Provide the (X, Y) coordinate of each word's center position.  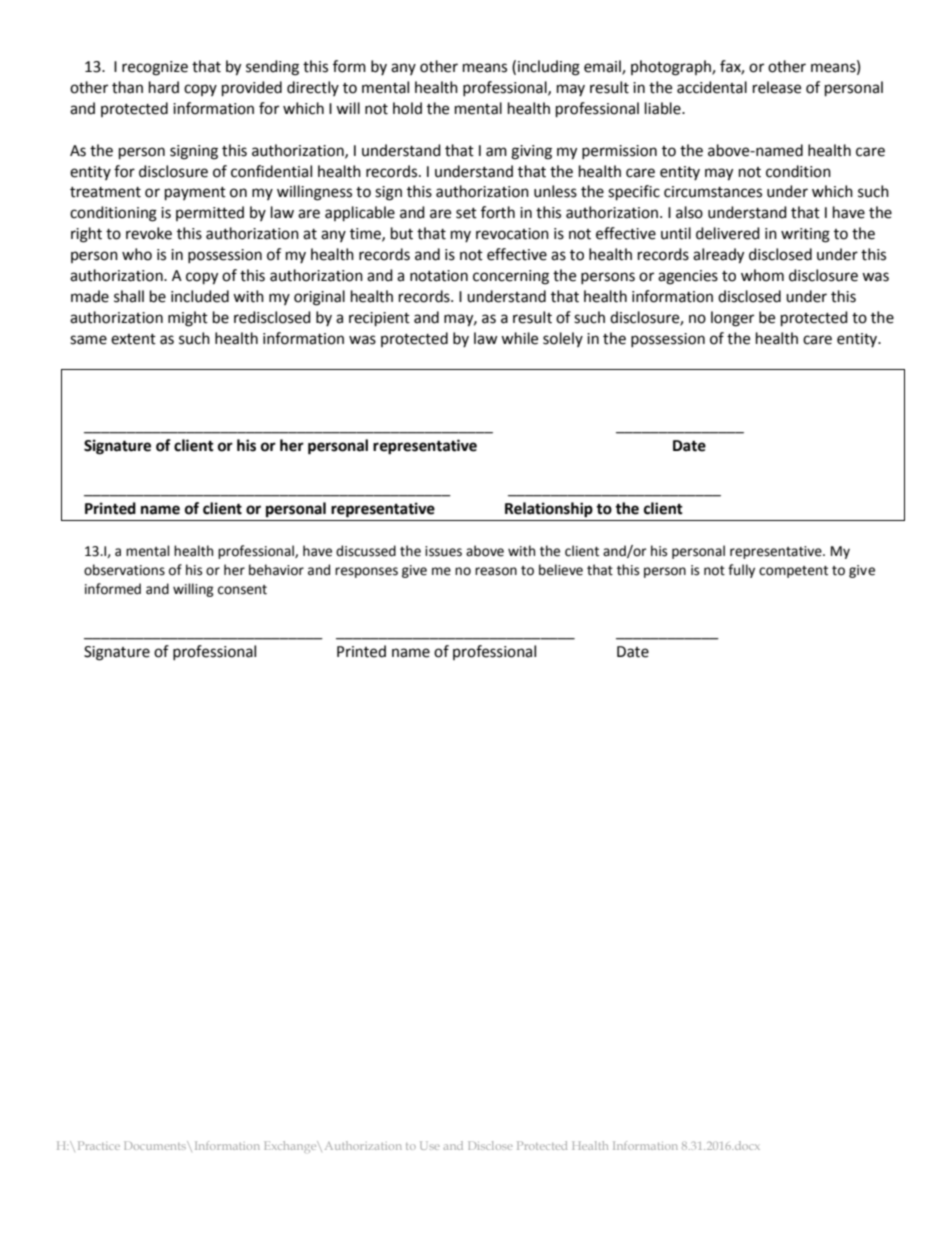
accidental (712, 87)
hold (407, 108)
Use (430, 1145)
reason (496, 571)
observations (124, 570)
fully (741, 571)
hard (164, 87)
